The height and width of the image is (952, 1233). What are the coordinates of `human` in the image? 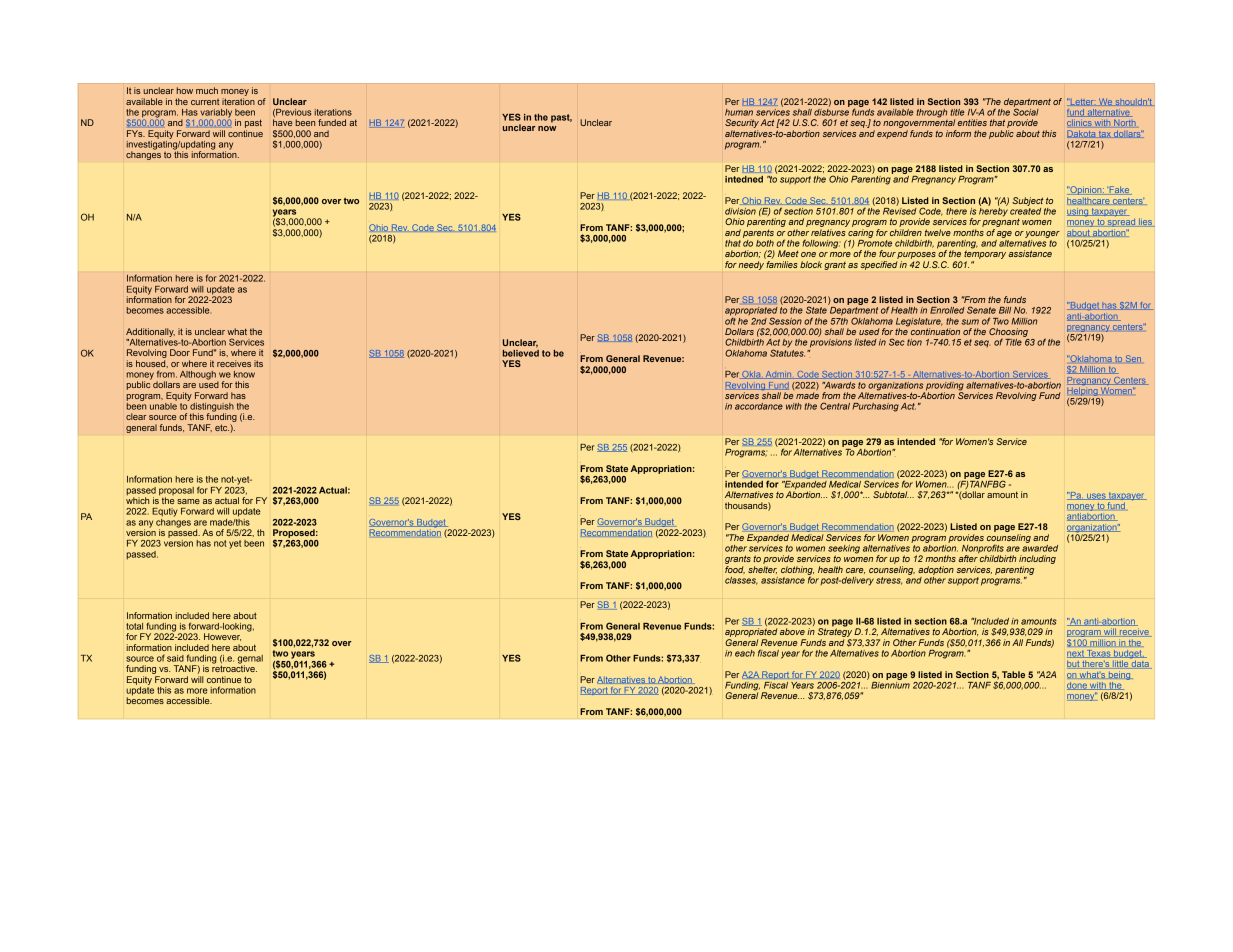 It's located at (739, 112).
